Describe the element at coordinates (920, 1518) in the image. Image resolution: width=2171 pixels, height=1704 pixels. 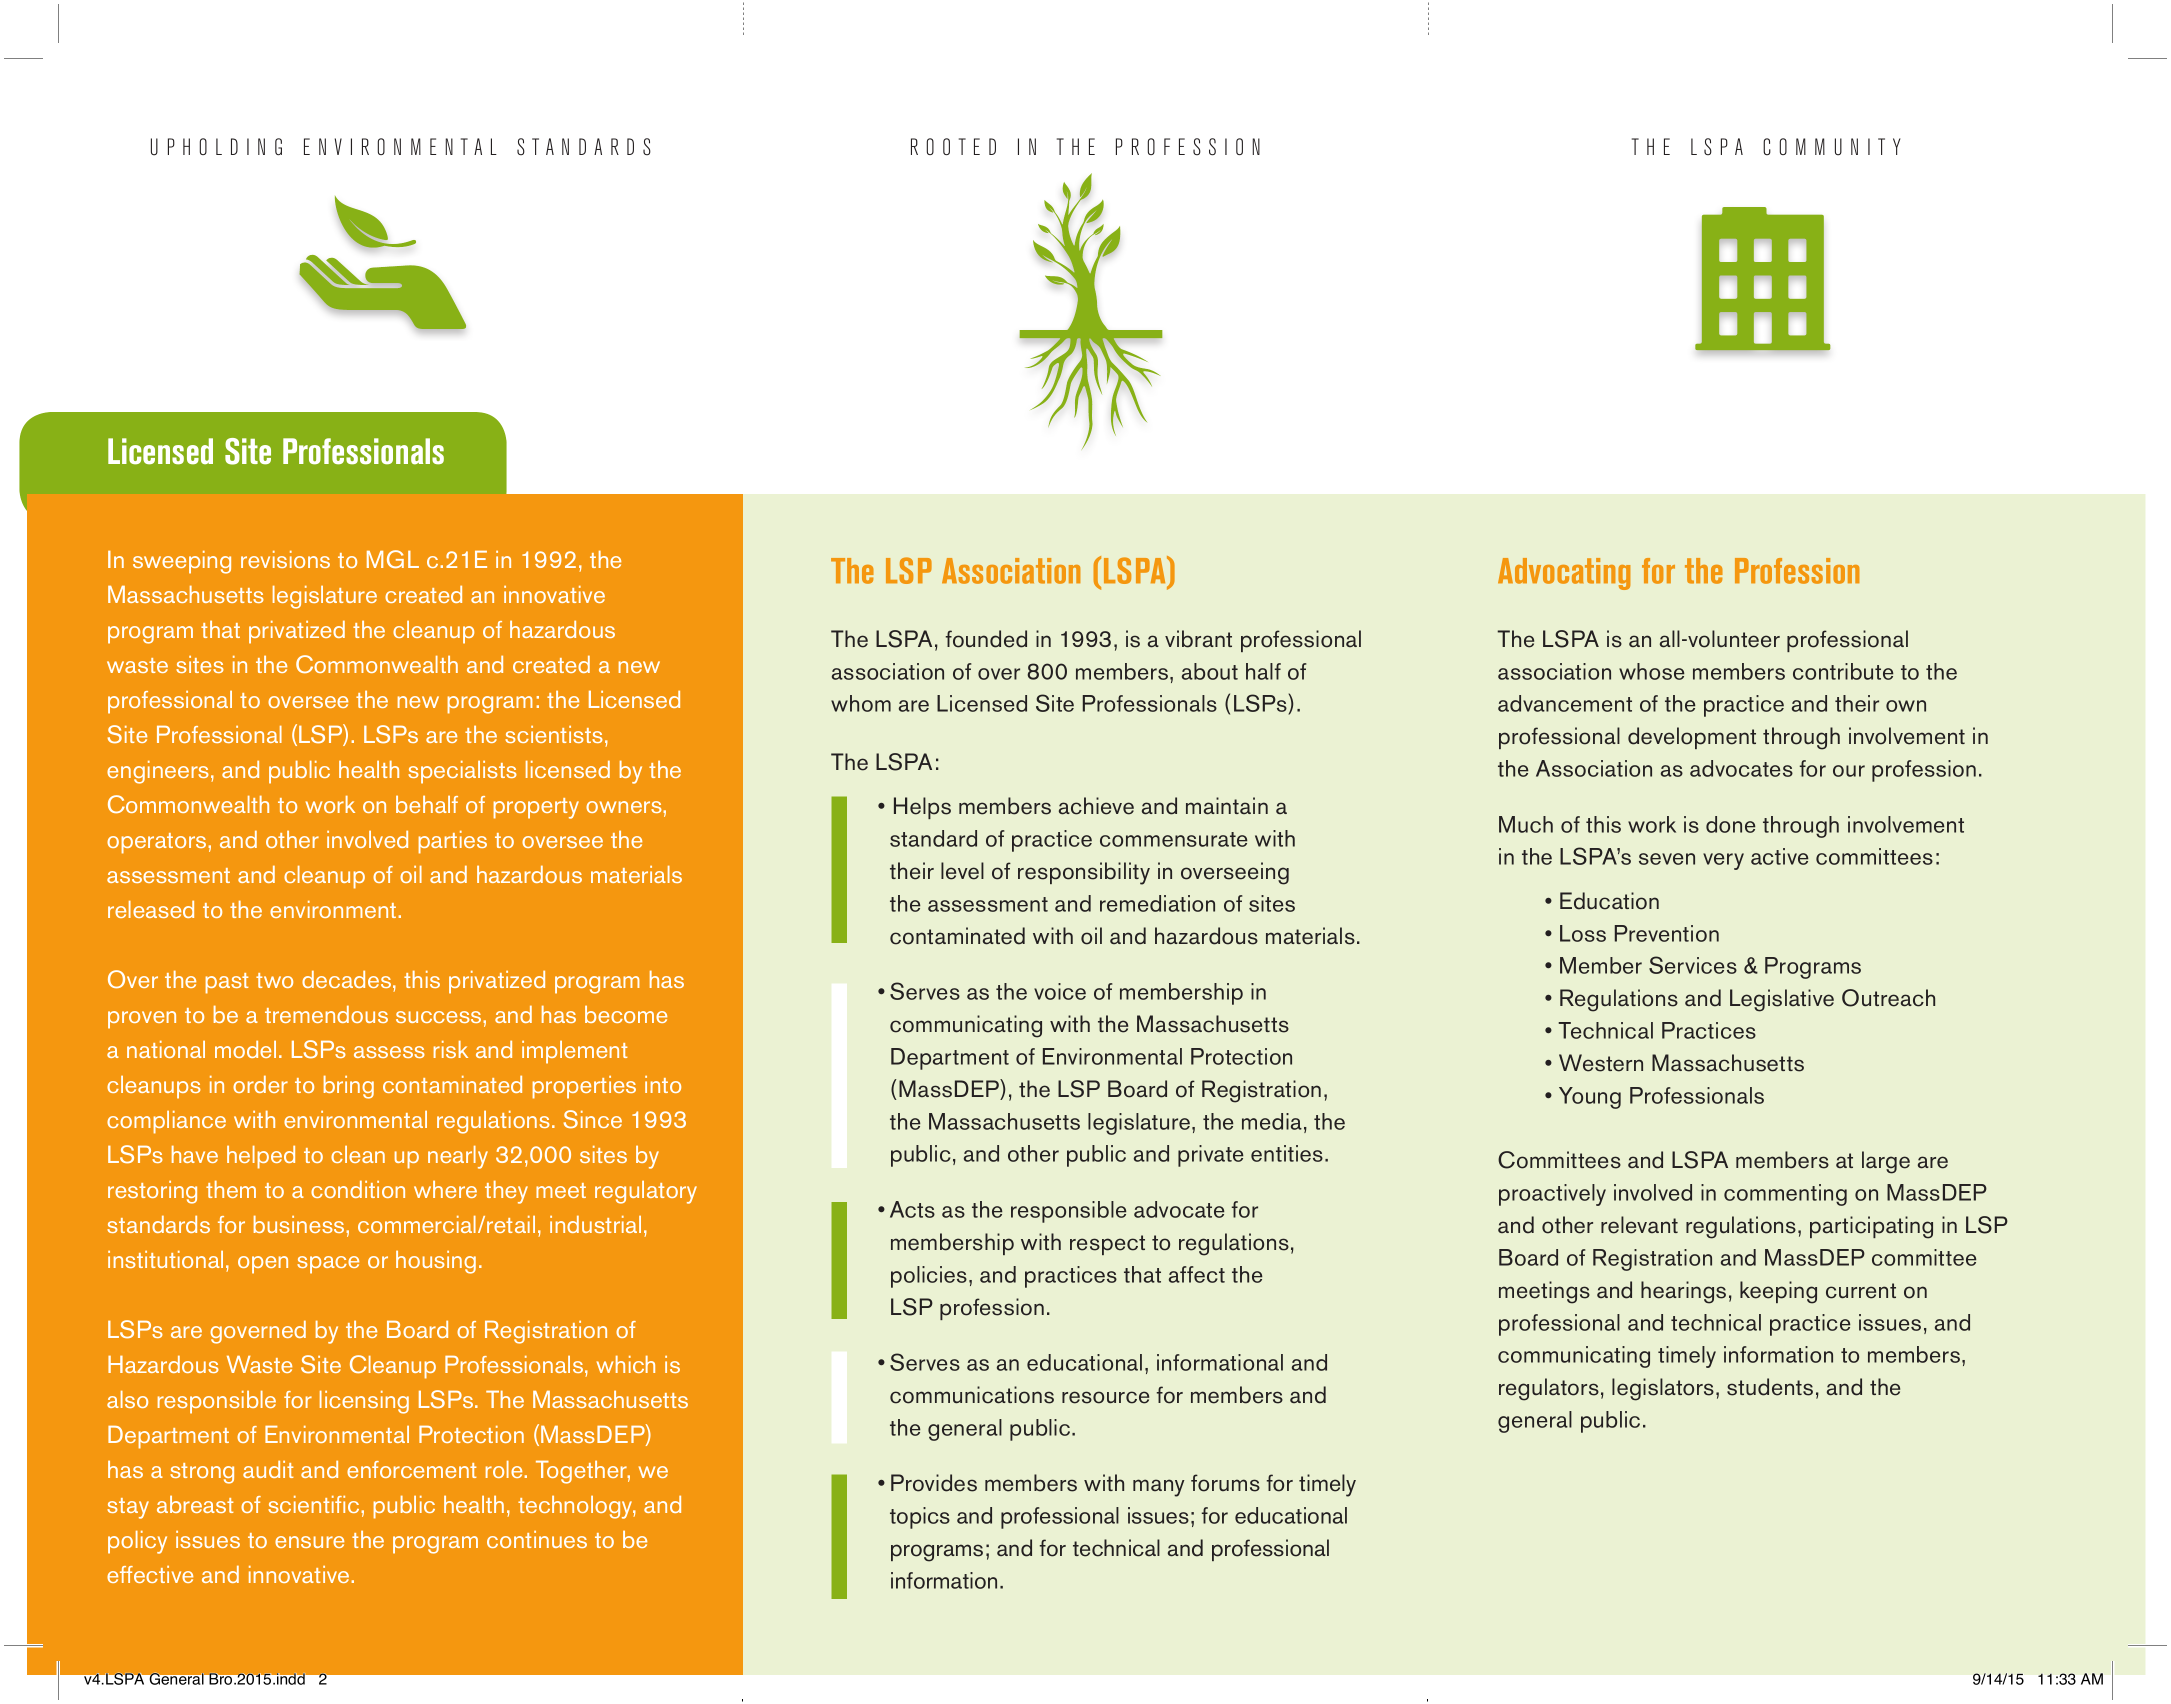
I see `topics` at that location.
